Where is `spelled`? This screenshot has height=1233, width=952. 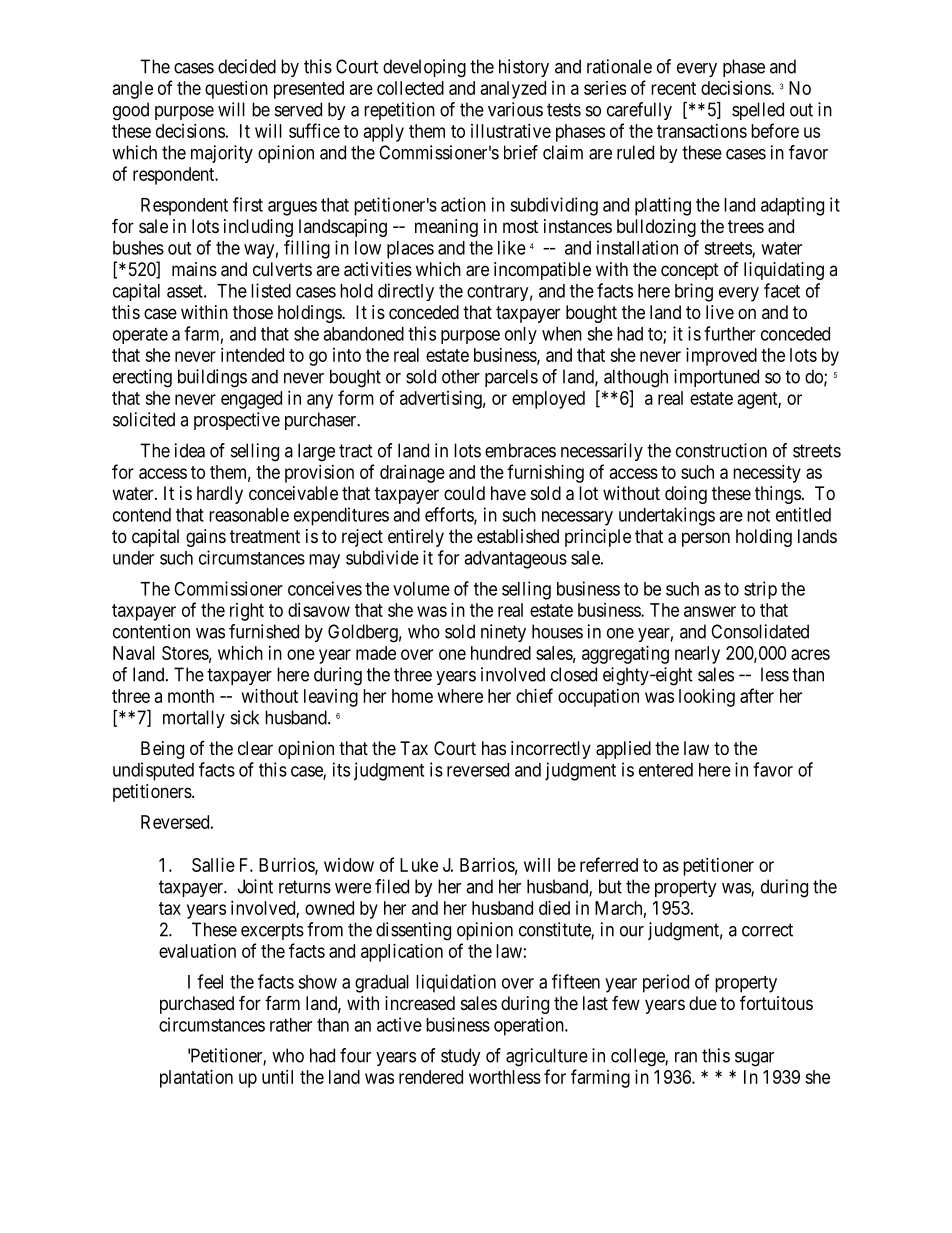
spelled is located at coordinates (758, 111).
